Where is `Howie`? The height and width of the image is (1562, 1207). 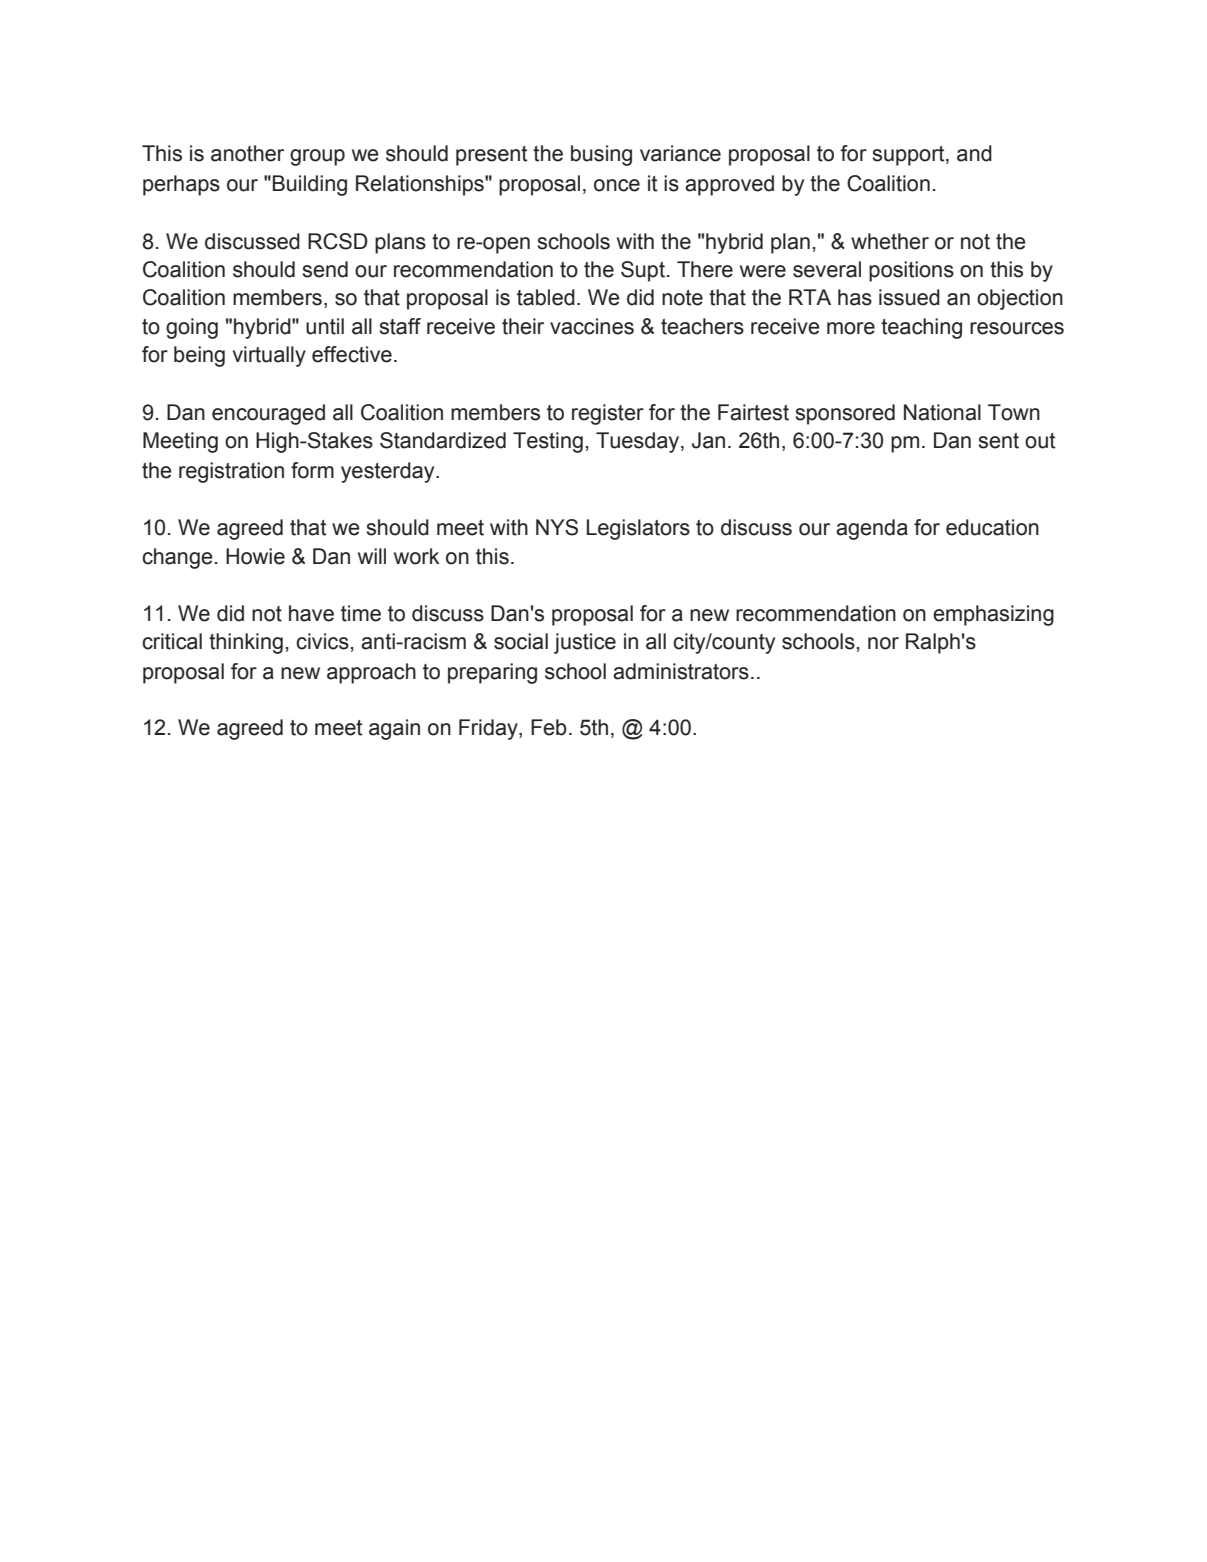 Howie is located at coordinates (255, 556).
